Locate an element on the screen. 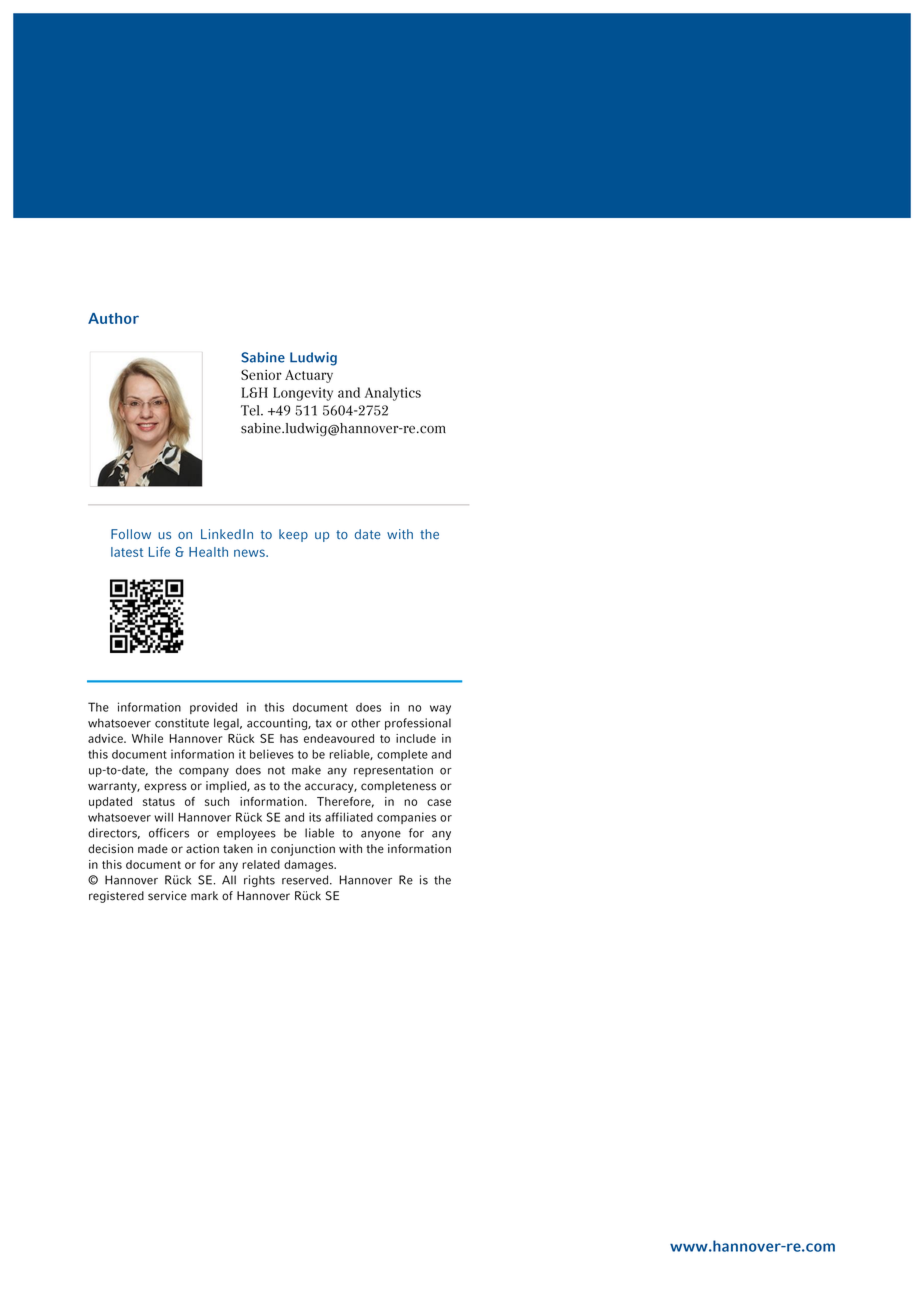  service is located at coordinates (167, 896).
